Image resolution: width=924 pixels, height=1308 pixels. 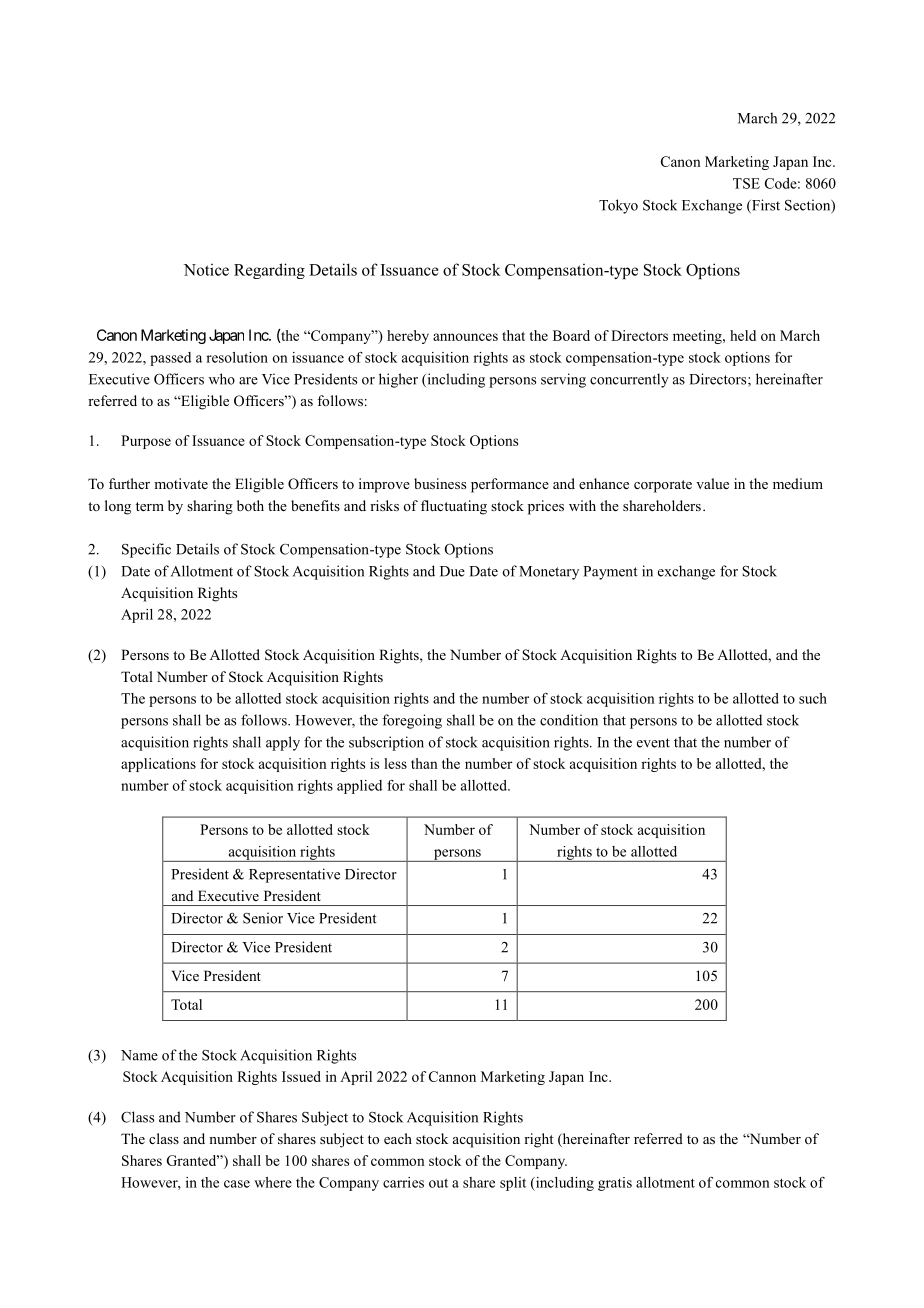 I want to click on Notice, so click(x=206, y=270).
